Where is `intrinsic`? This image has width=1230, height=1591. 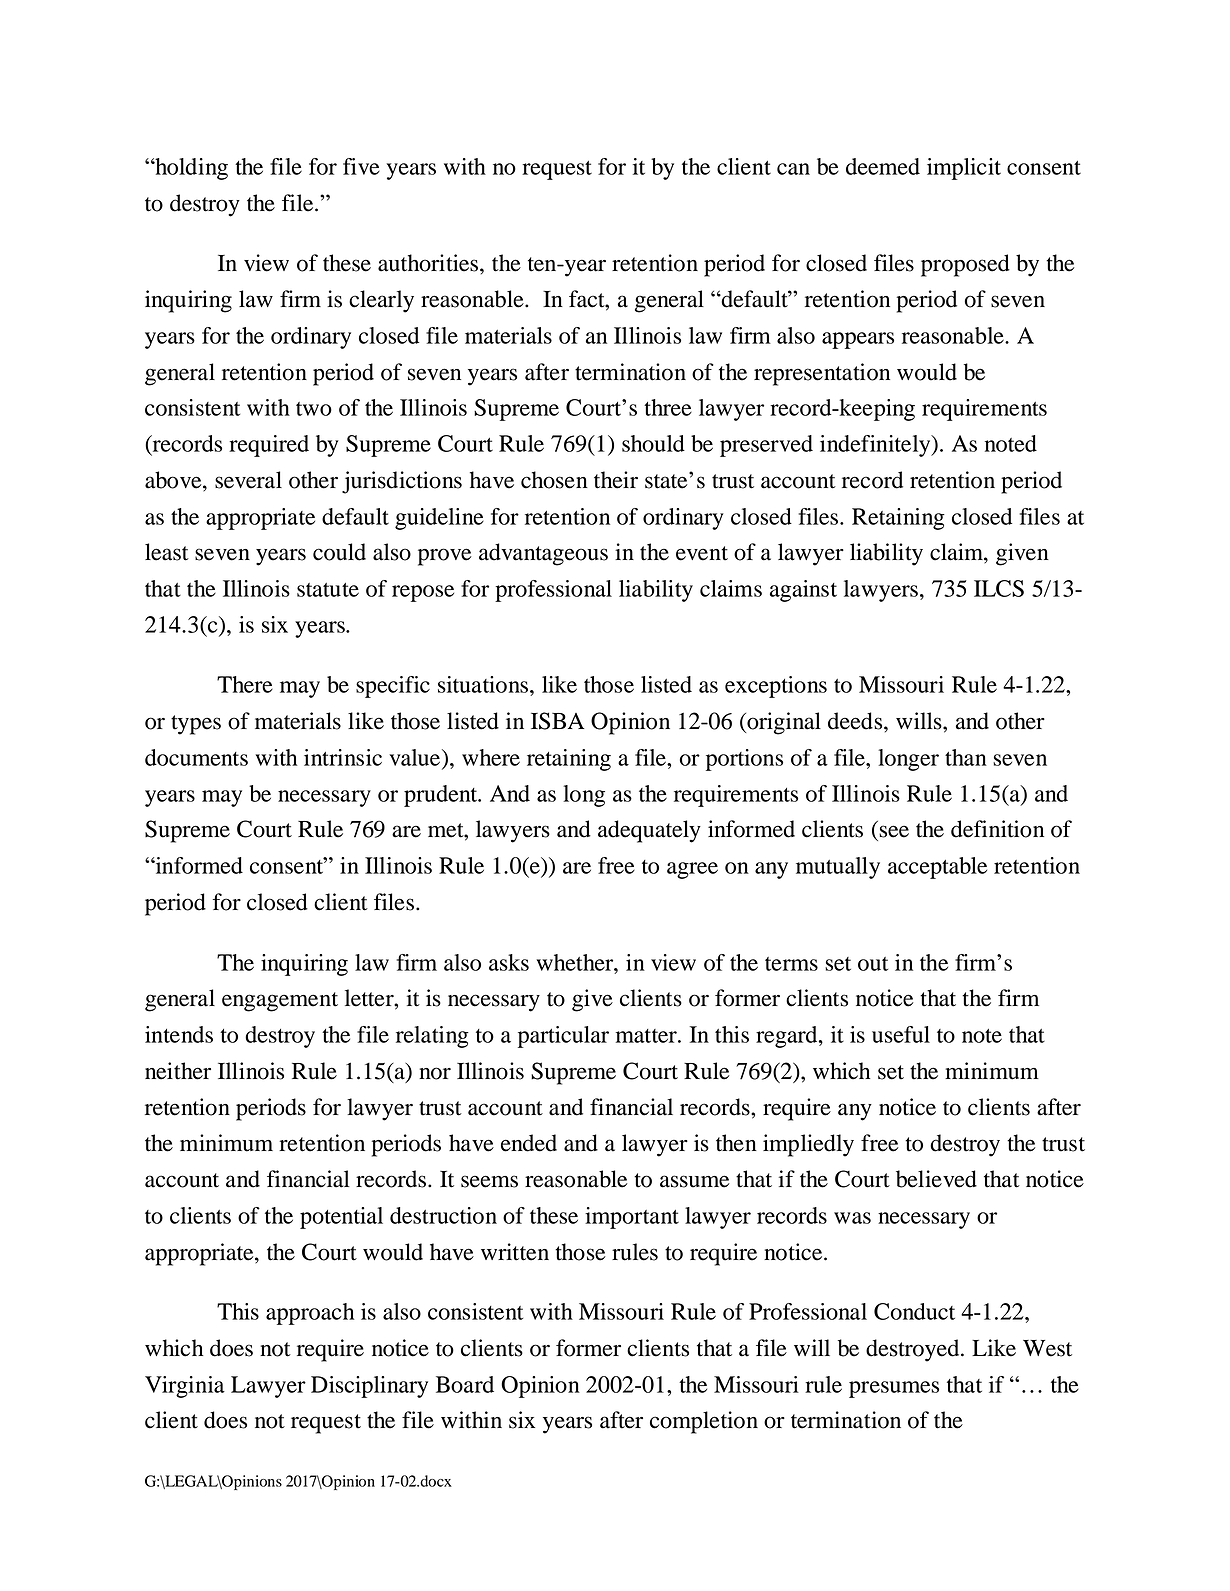
intrinsic is located at coordinates (343, 757).
